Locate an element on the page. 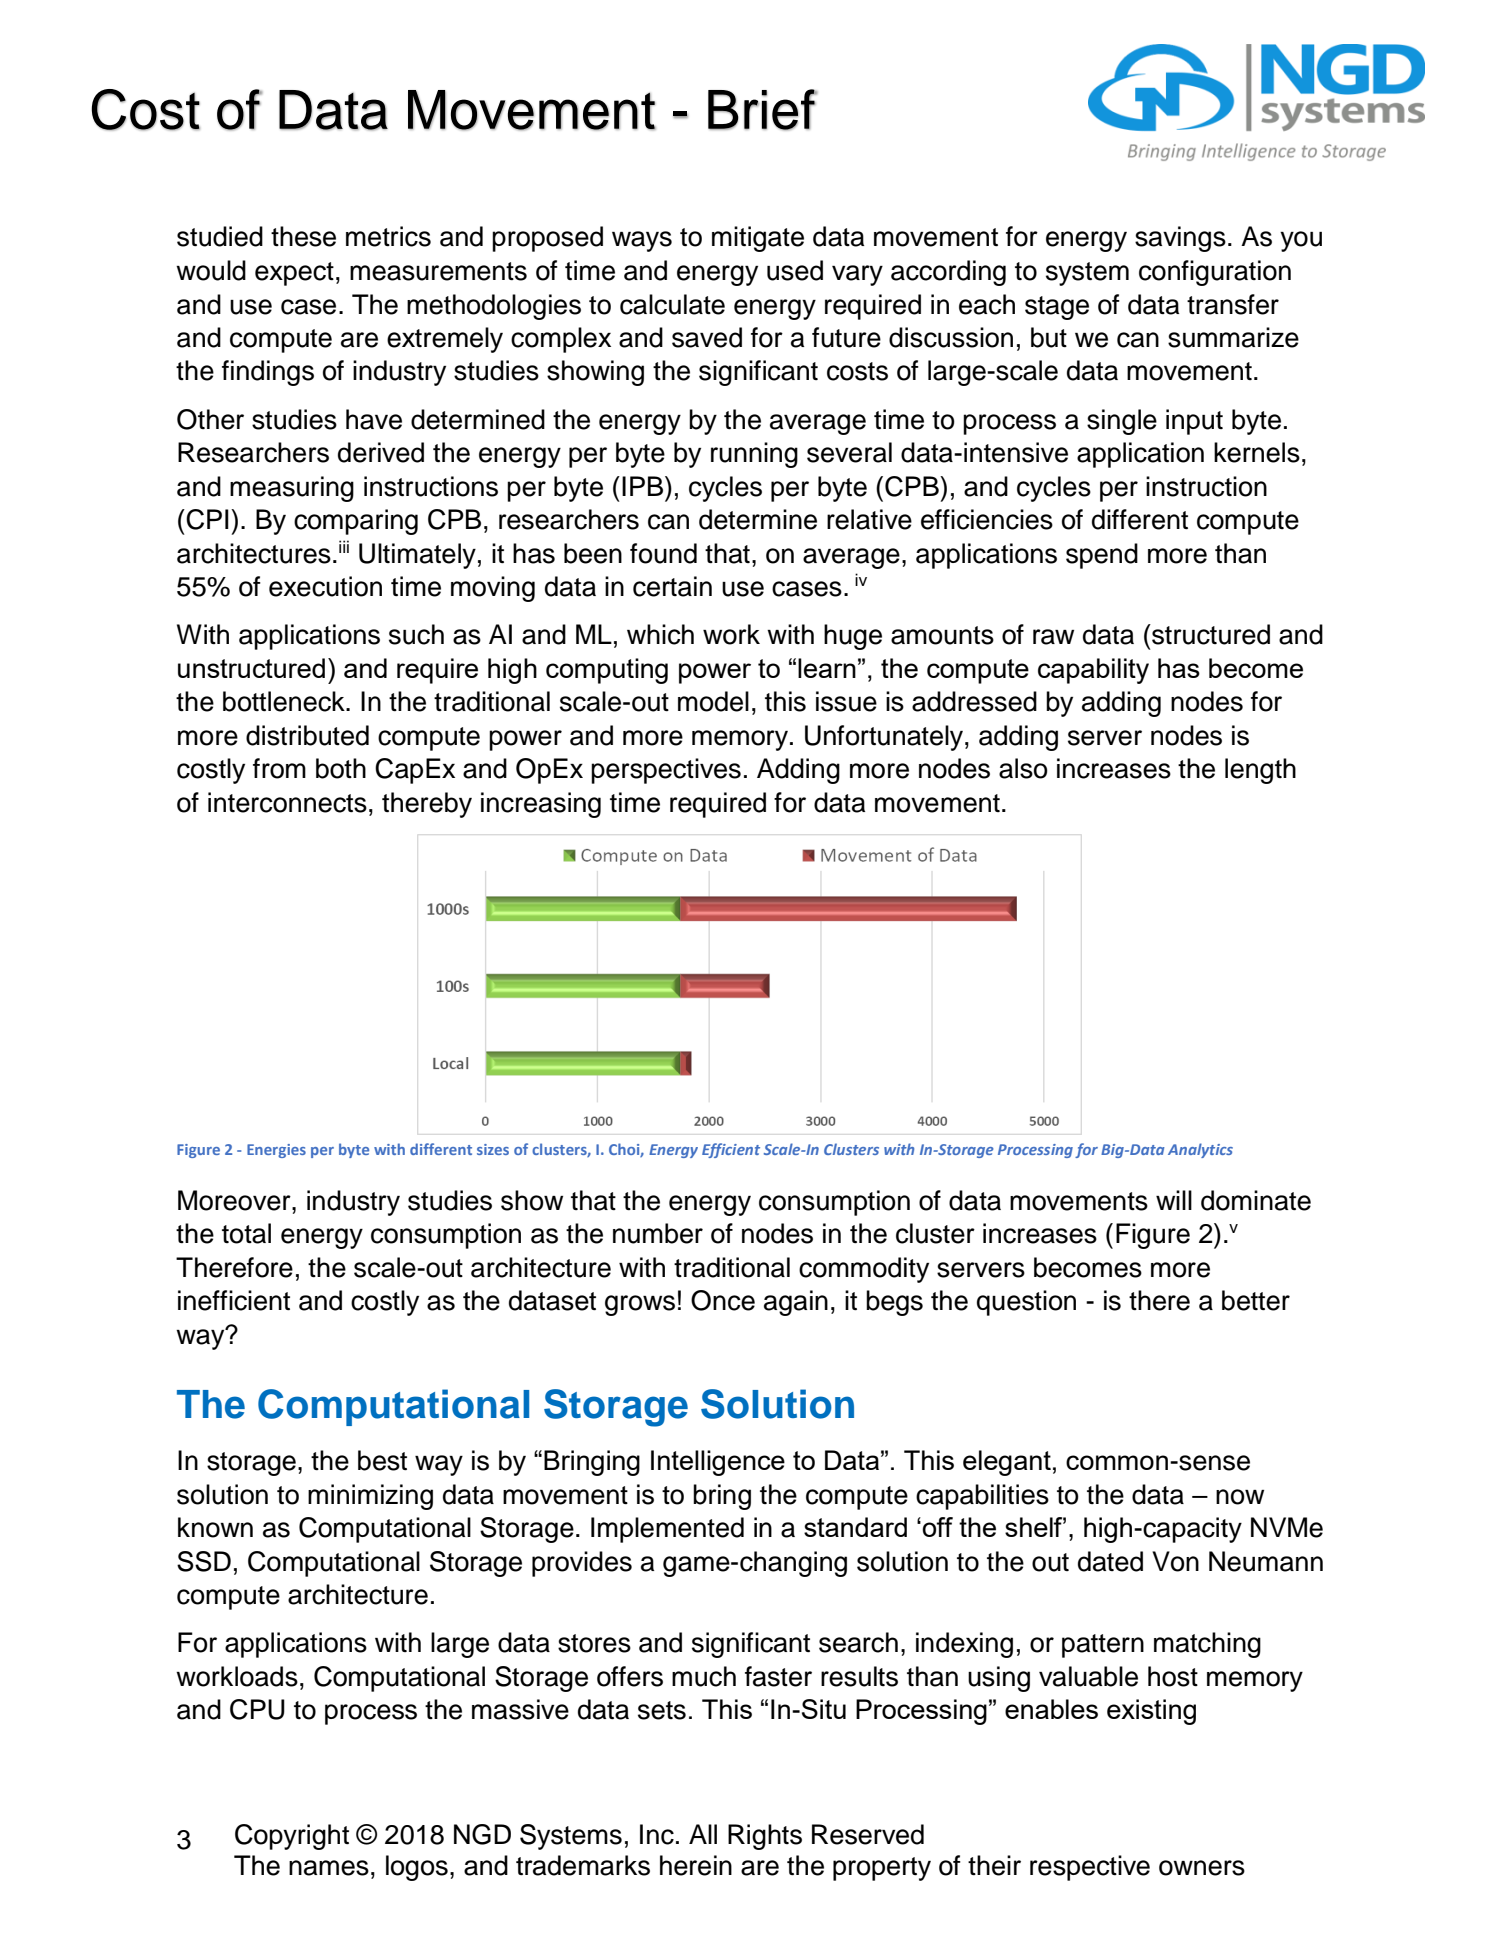 This image has width=1501, height=1943. Once is located at coordinates (723, 1300).
